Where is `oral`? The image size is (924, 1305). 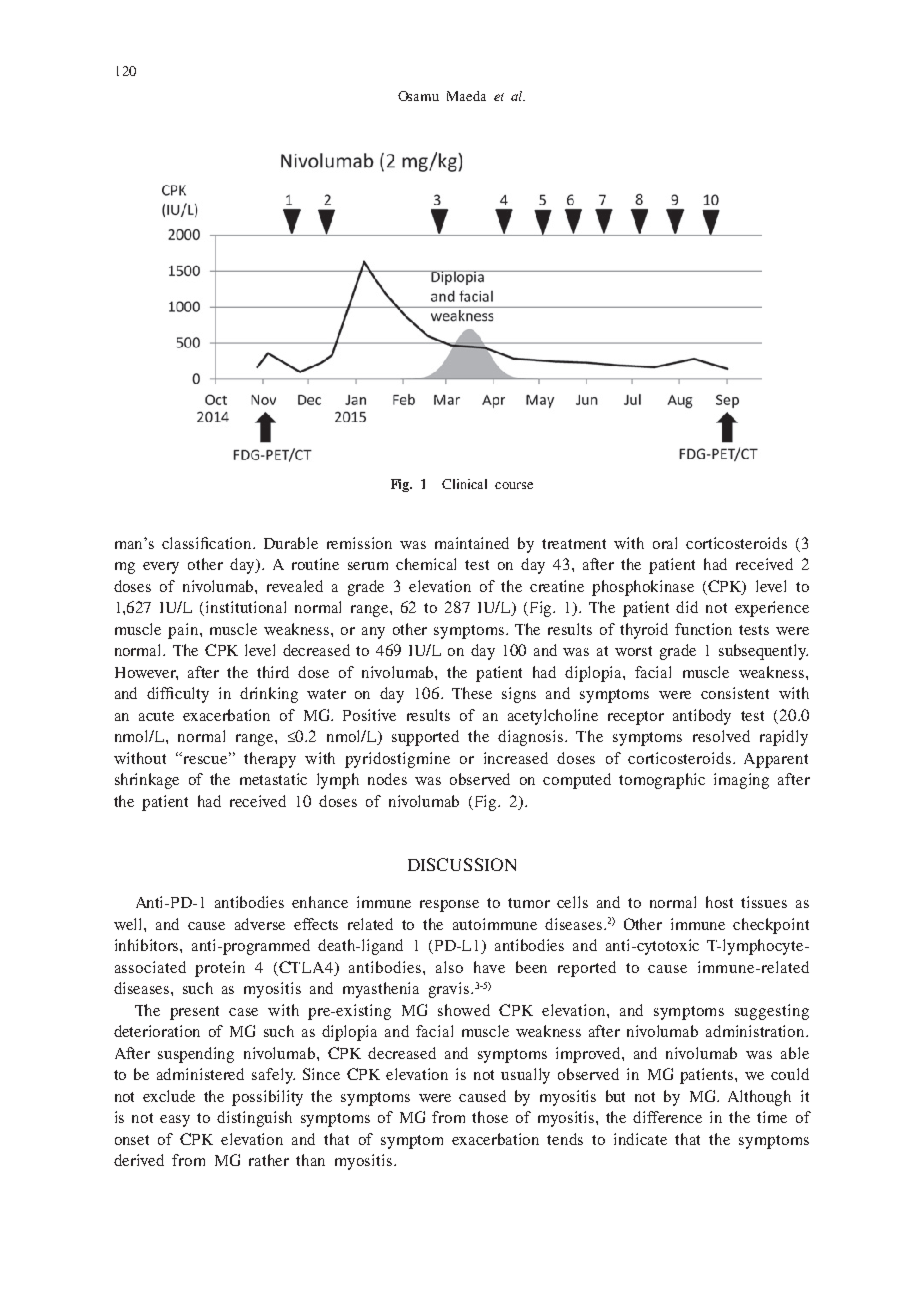 oral is located at coordinates (665, 543).
